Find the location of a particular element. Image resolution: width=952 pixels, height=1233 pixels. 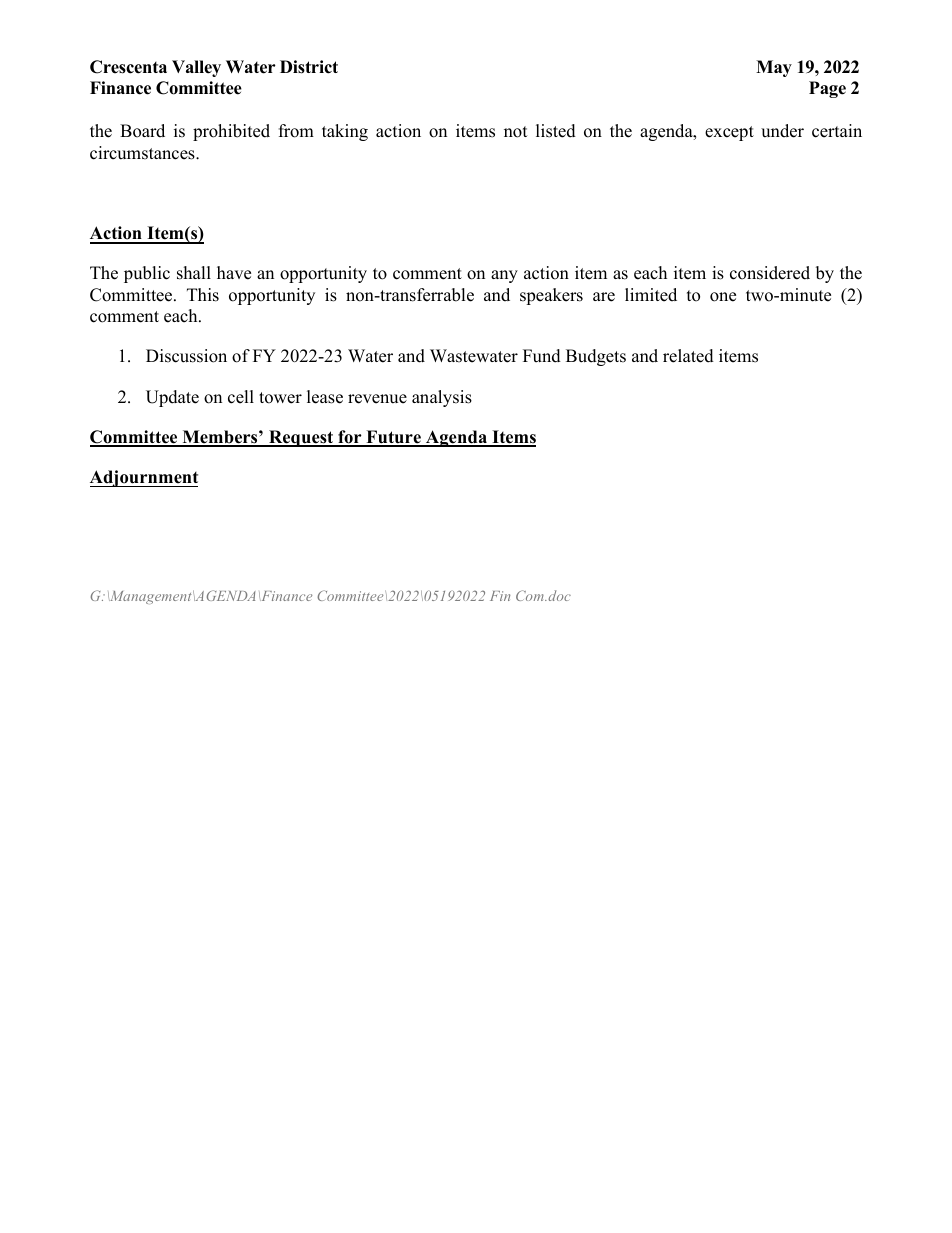

Adjournment is located at coordinates (144, 478).
